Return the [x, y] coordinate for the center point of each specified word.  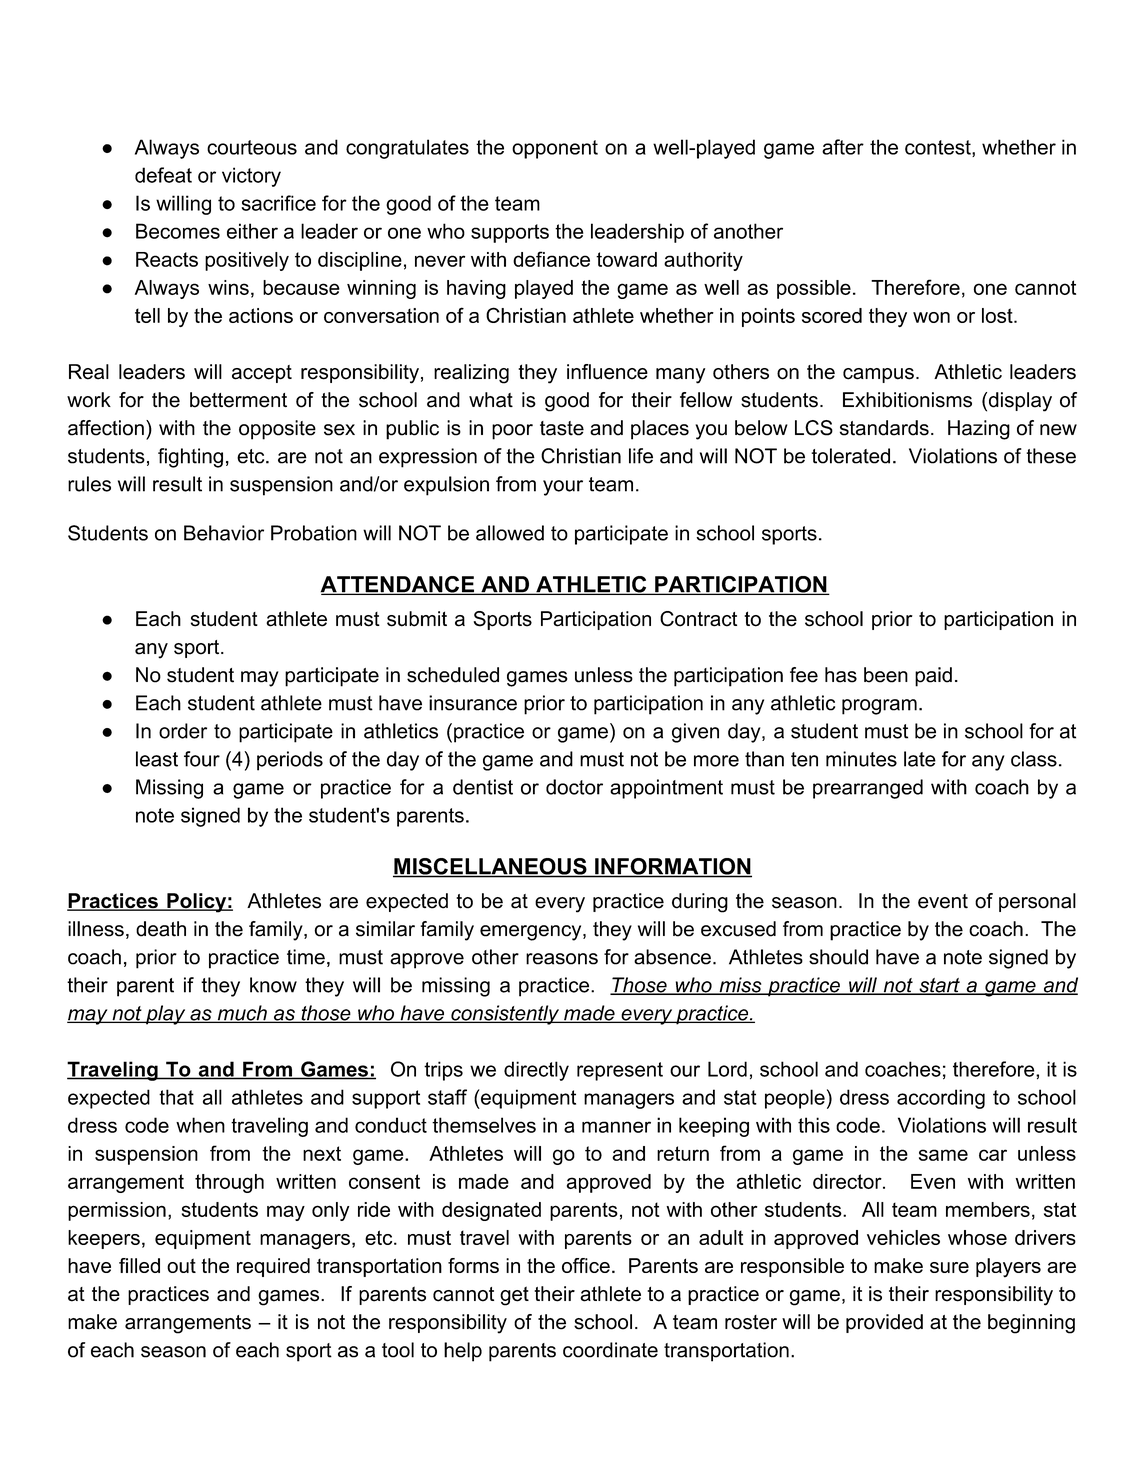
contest [939, 148]
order [183, 731]
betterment [238, 400]
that [176, 1097]
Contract [698, 619]
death [161, 929]
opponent [555, 149]
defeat [163, 175]
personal [1037, 902]
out [181, 1265]
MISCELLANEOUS [491, 867]
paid [933, 677]
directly [536, 1071]
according [941, 1099]
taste [562, 428]
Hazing [979, 430]
